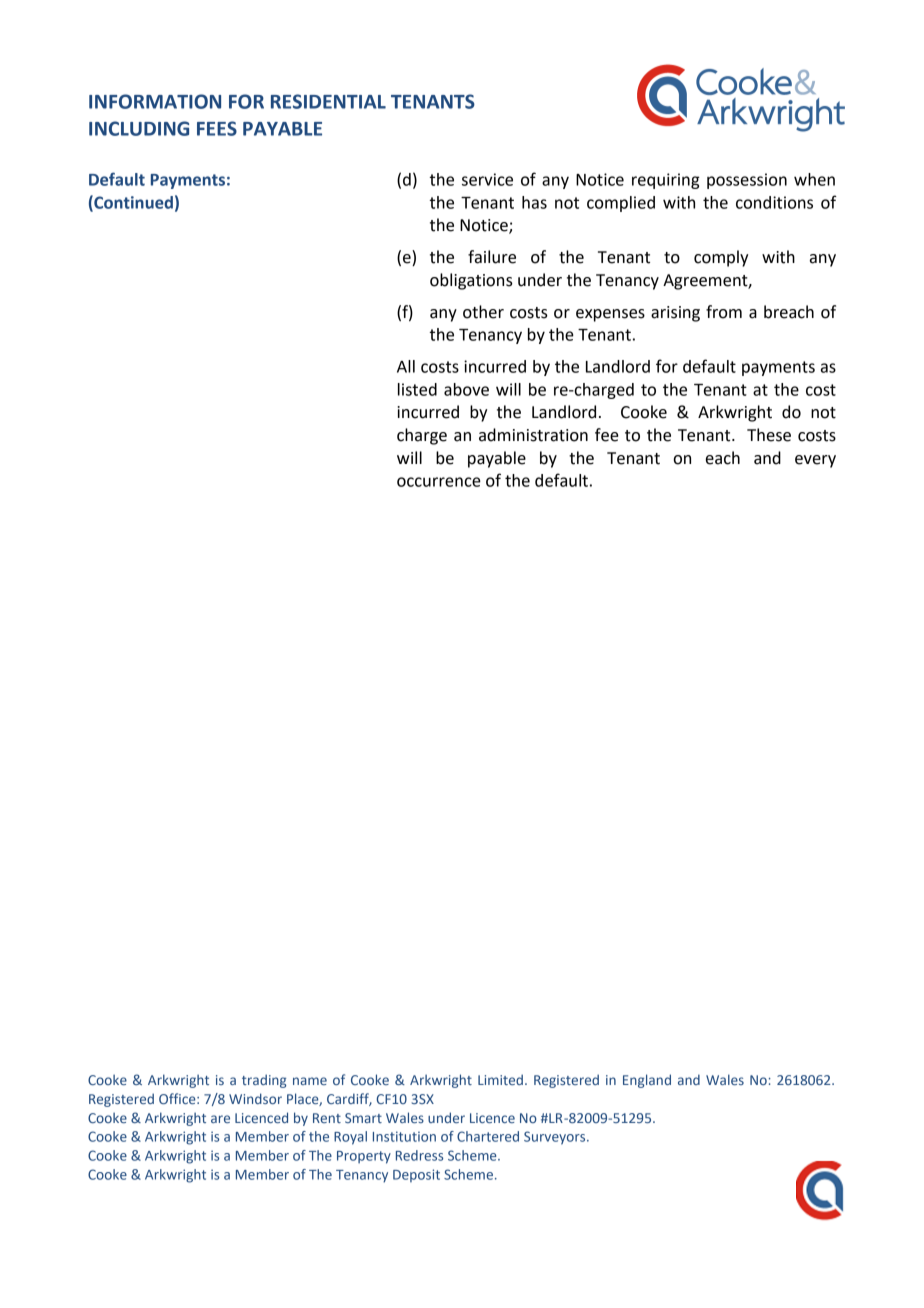 This image has width=924, height=1308. What do you see at coordinates (769, 435) in the image?
I see `These` at bounding box center [769, 435].
